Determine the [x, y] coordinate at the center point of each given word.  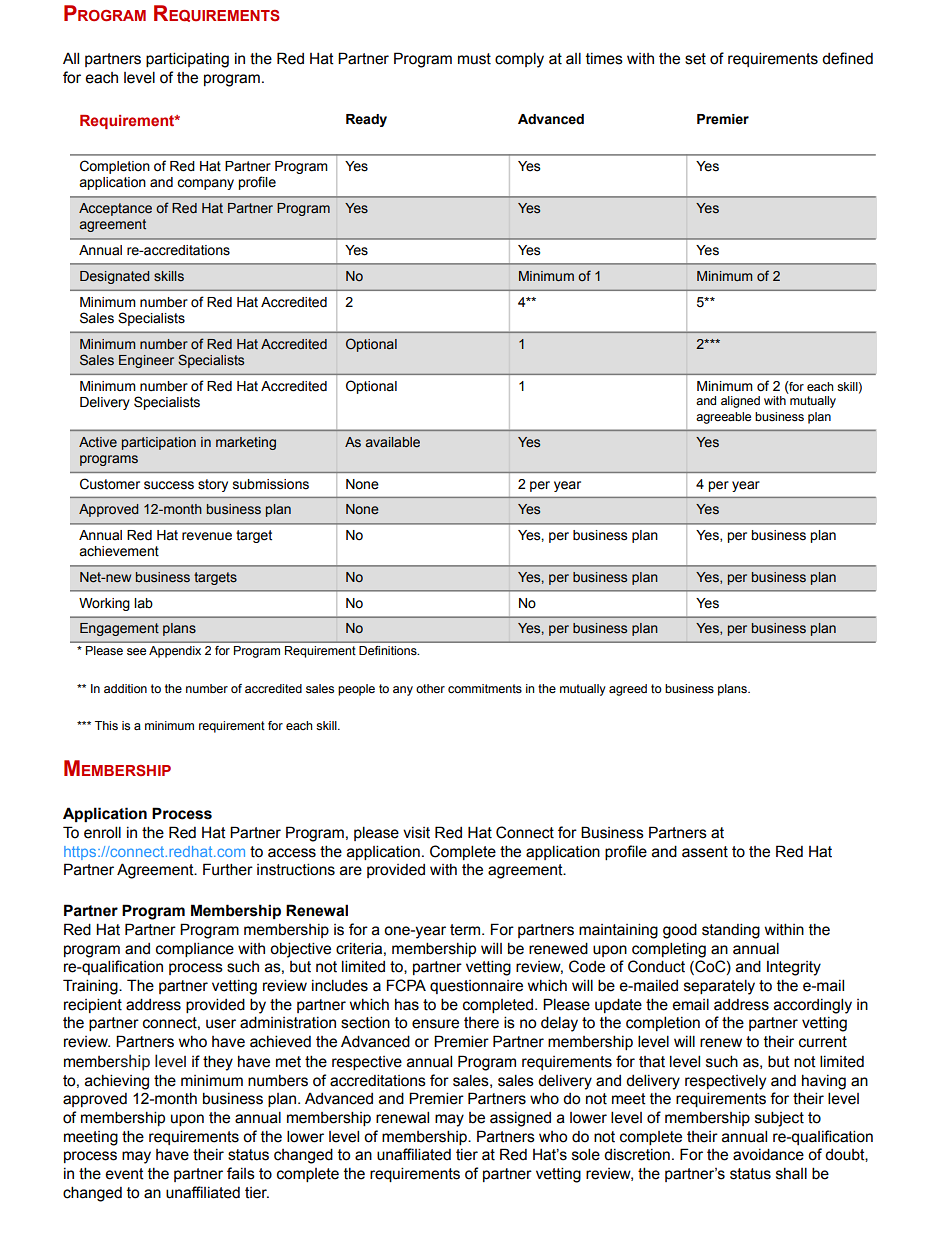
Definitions [389, 650]
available [393, 442]
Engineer [146, 361]
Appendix [175, 652]
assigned [520, 1119]
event [124, 1174]
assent [705, 852]
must [474, 59]
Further [228, 869]
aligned [740, 402]
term [466, 930]
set [695, 59]
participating [187, 60]
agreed [628, 690]
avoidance [768, 1154]
